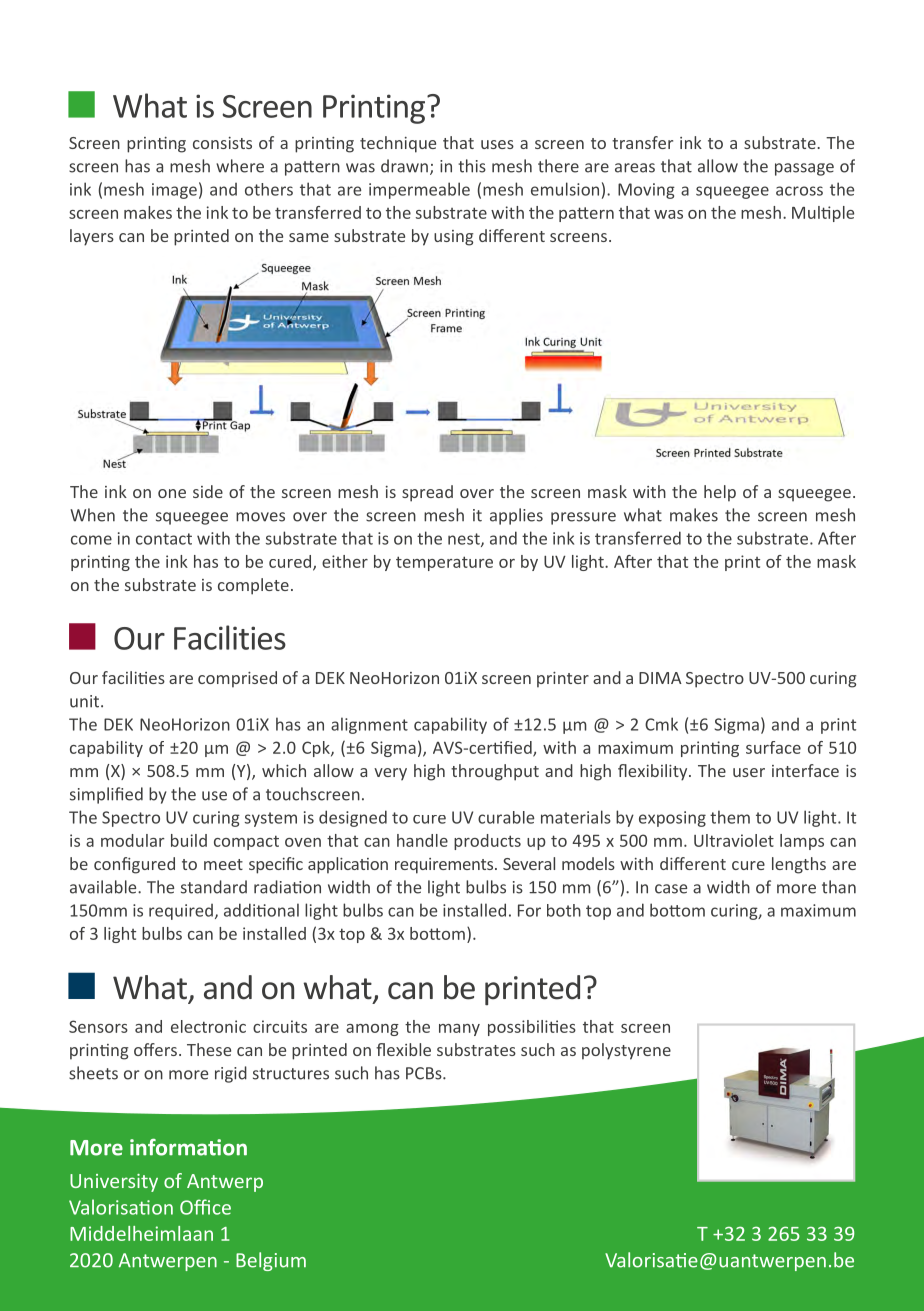  I want to click on this, so click(472, 166).
